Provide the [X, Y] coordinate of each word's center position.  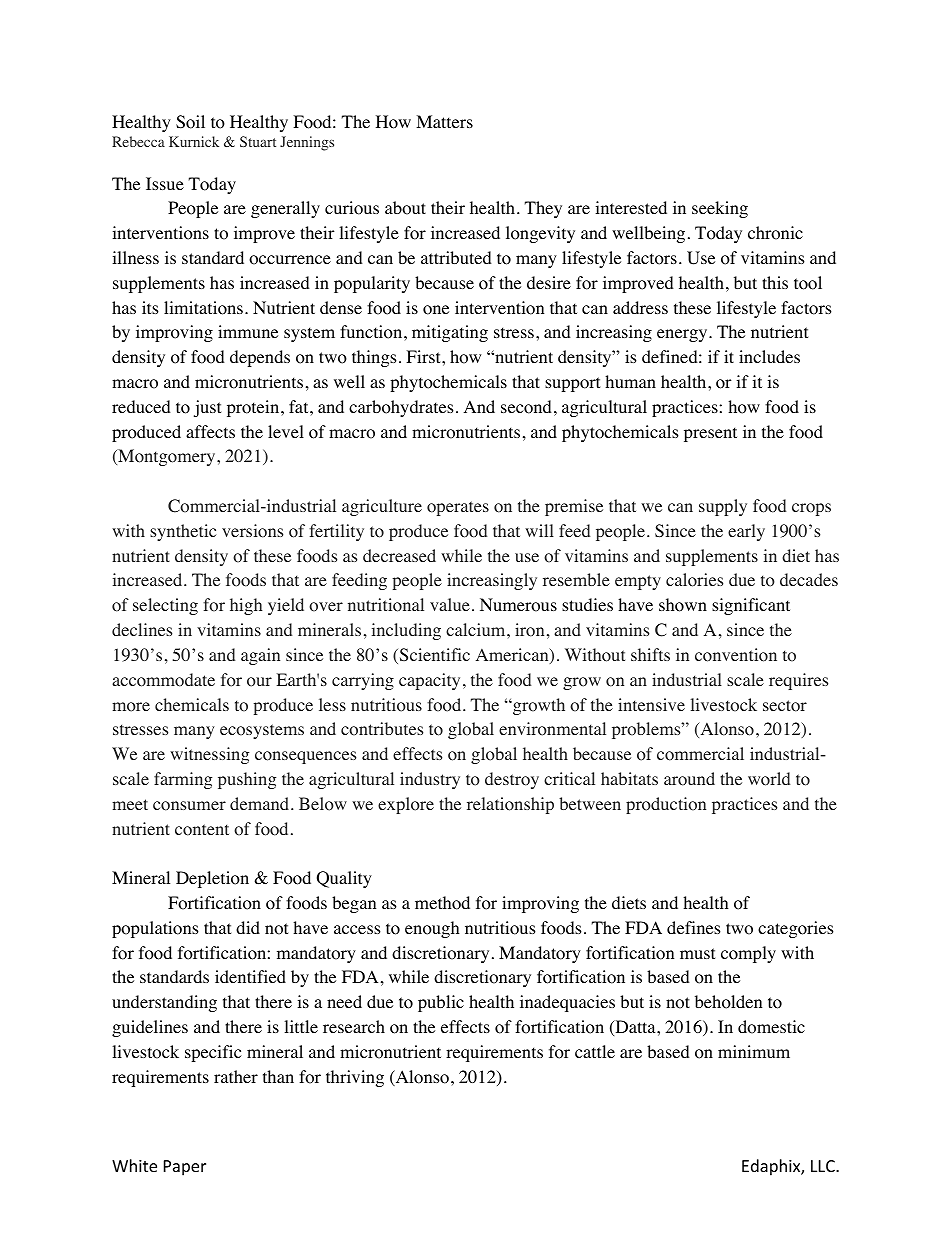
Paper [185, 1168]
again [260, 656]
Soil [190, 122]
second [526, 407]
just [207, 408]
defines [694, 927]
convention [736, 655]
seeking [720, 209]
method [442, 903]
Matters [444, 121]
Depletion [212, 879]
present [710, 434]
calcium [477, 629]
